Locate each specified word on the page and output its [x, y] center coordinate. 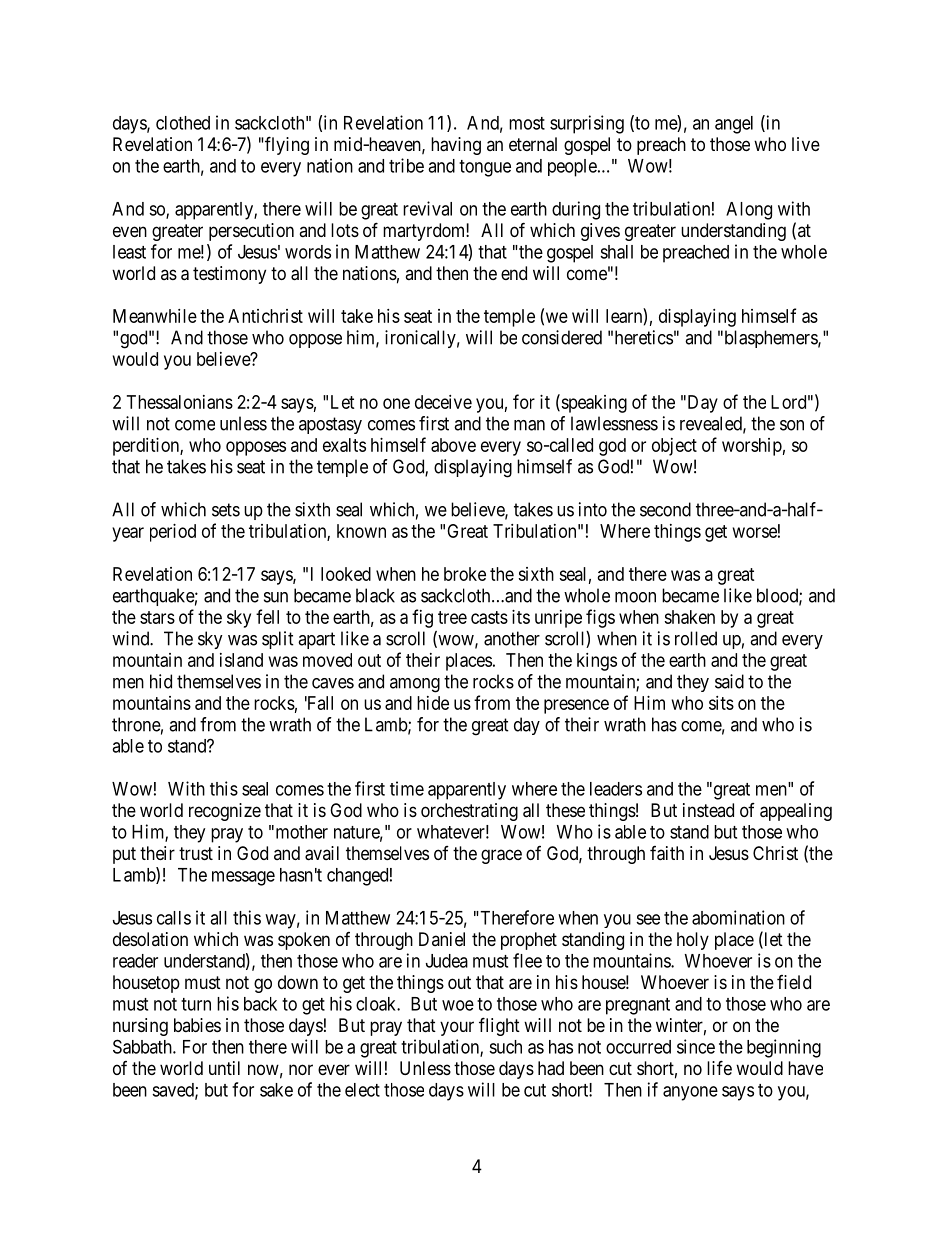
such [505, 1047]
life [719, 1067]
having [456, 146]
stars [157, 617]
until [224, 1068]
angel [734, 125]
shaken [689, 617]
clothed [183, 123]
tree [452, 617]
